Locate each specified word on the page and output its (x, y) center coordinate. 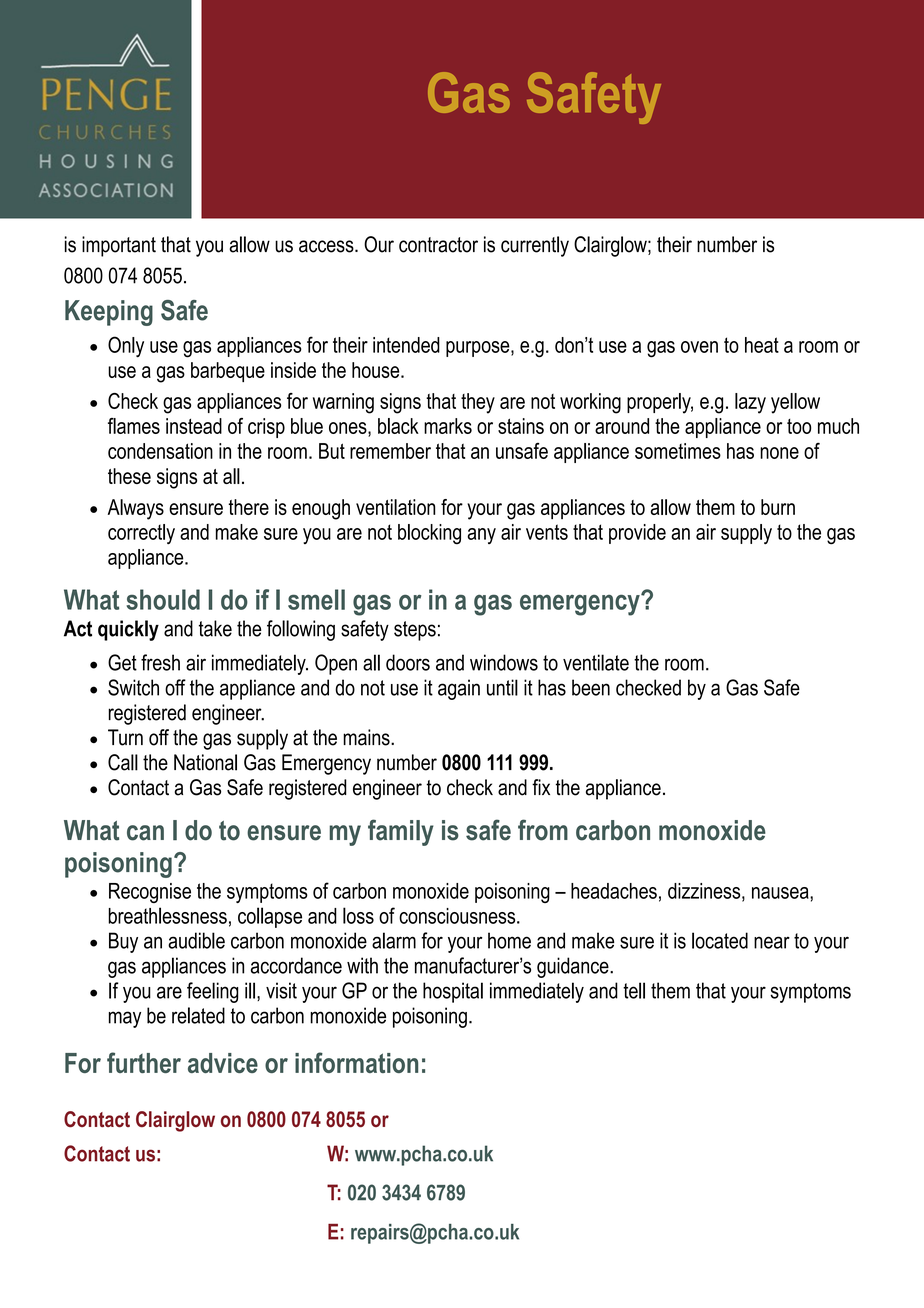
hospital (453, 992)
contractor (438, 245)
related (198, 1015)
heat (762, 345)
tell (634, 990)
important (119, 246)
